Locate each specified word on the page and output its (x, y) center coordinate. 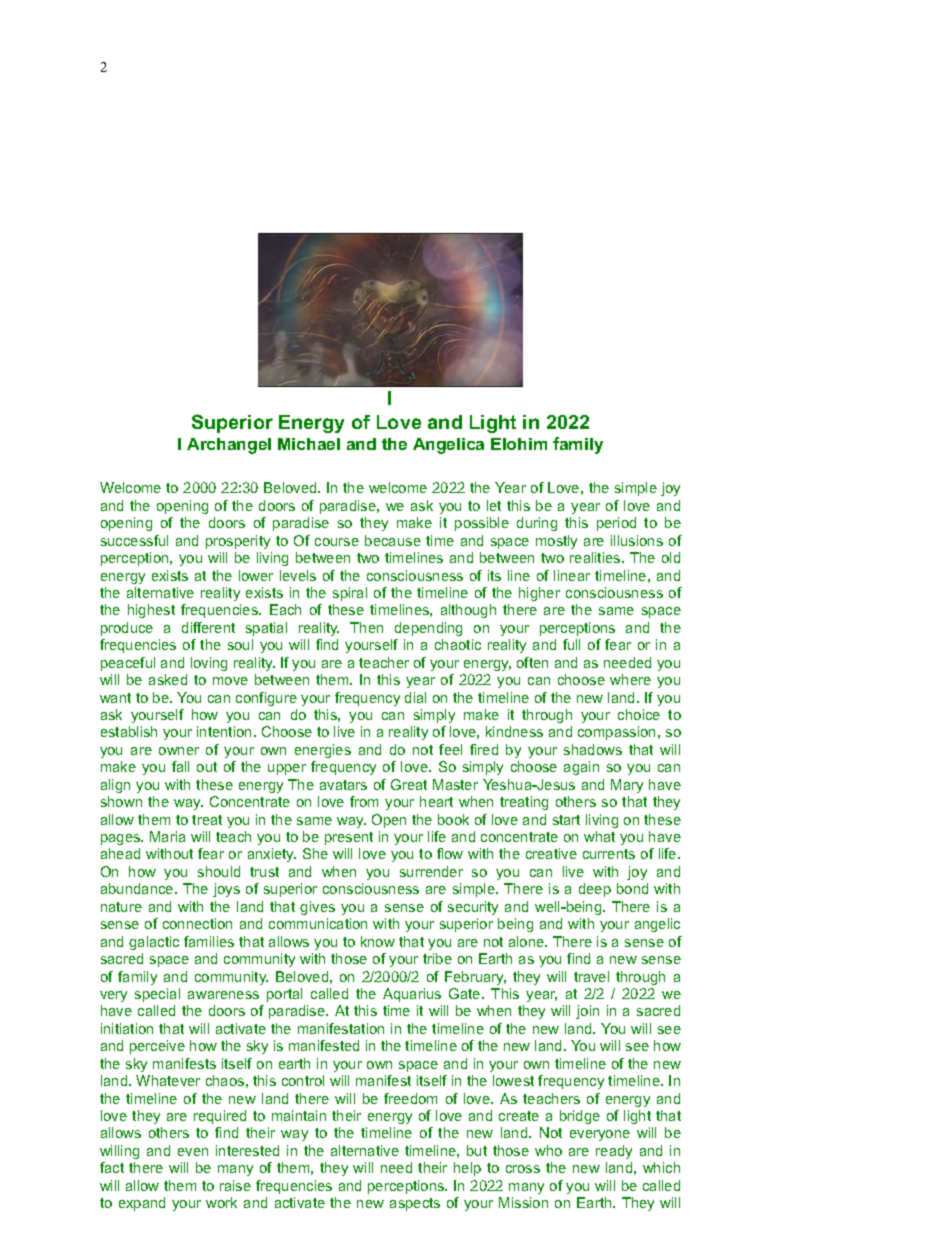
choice (639, 714)
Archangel (229, 446)
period (616, 524)
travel (591, 976)
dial (415, 697)
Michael (309, 444)
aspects (415, 1204)
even (193, 1152)
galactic (154, 943)
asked (168, 679)
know (378, 941)
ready (614, 1152)
